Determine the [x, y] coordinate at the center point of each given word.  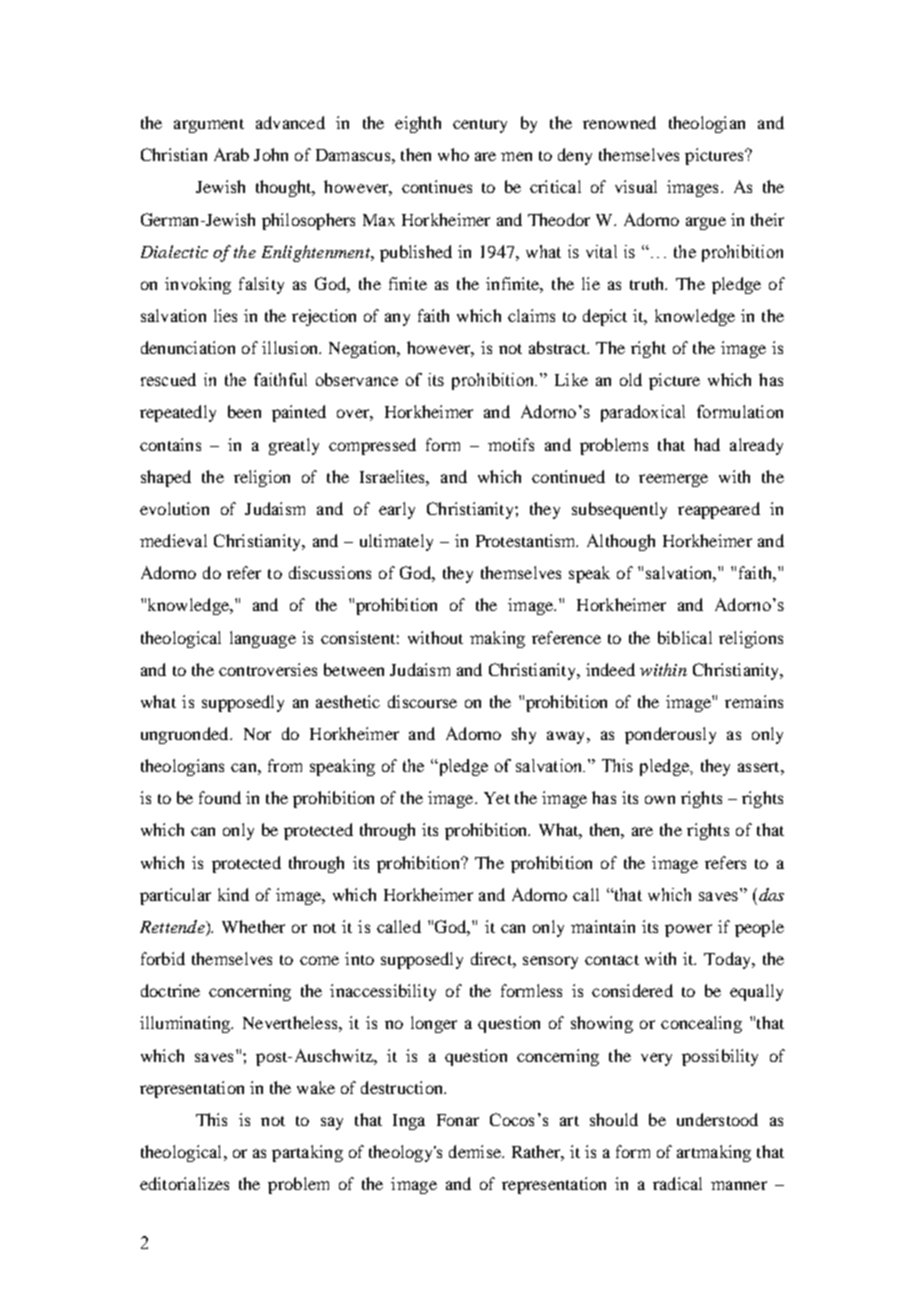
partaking [307, 1153]
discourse [422, 701]
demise [476, 1151]
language [263, 639]
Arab [231, 154]
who [453, 154]
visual [636, 186]
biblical [685, 637]
